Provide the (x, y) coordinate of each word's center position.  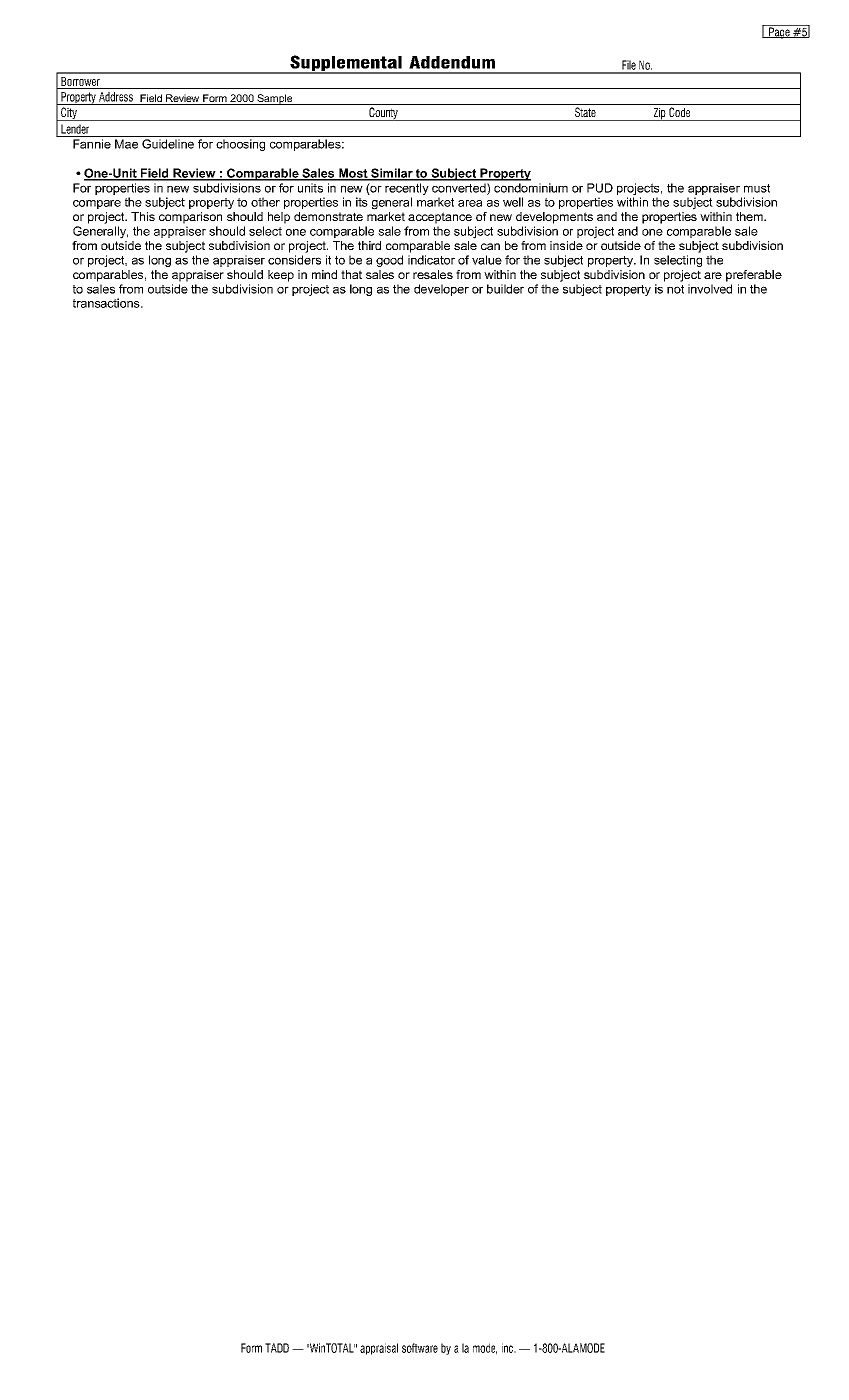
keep (281, 276)
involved (710, 289)
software (420, 1348)
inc (508, 1348)
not (675, 289)
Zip (659, 114)
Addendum (452, 62)
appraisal (379, 1349)
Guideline (168, 144)
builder (505, 289)
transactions (107, 303)
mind (324, 274)
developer (441, 290)
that (351, 274)
